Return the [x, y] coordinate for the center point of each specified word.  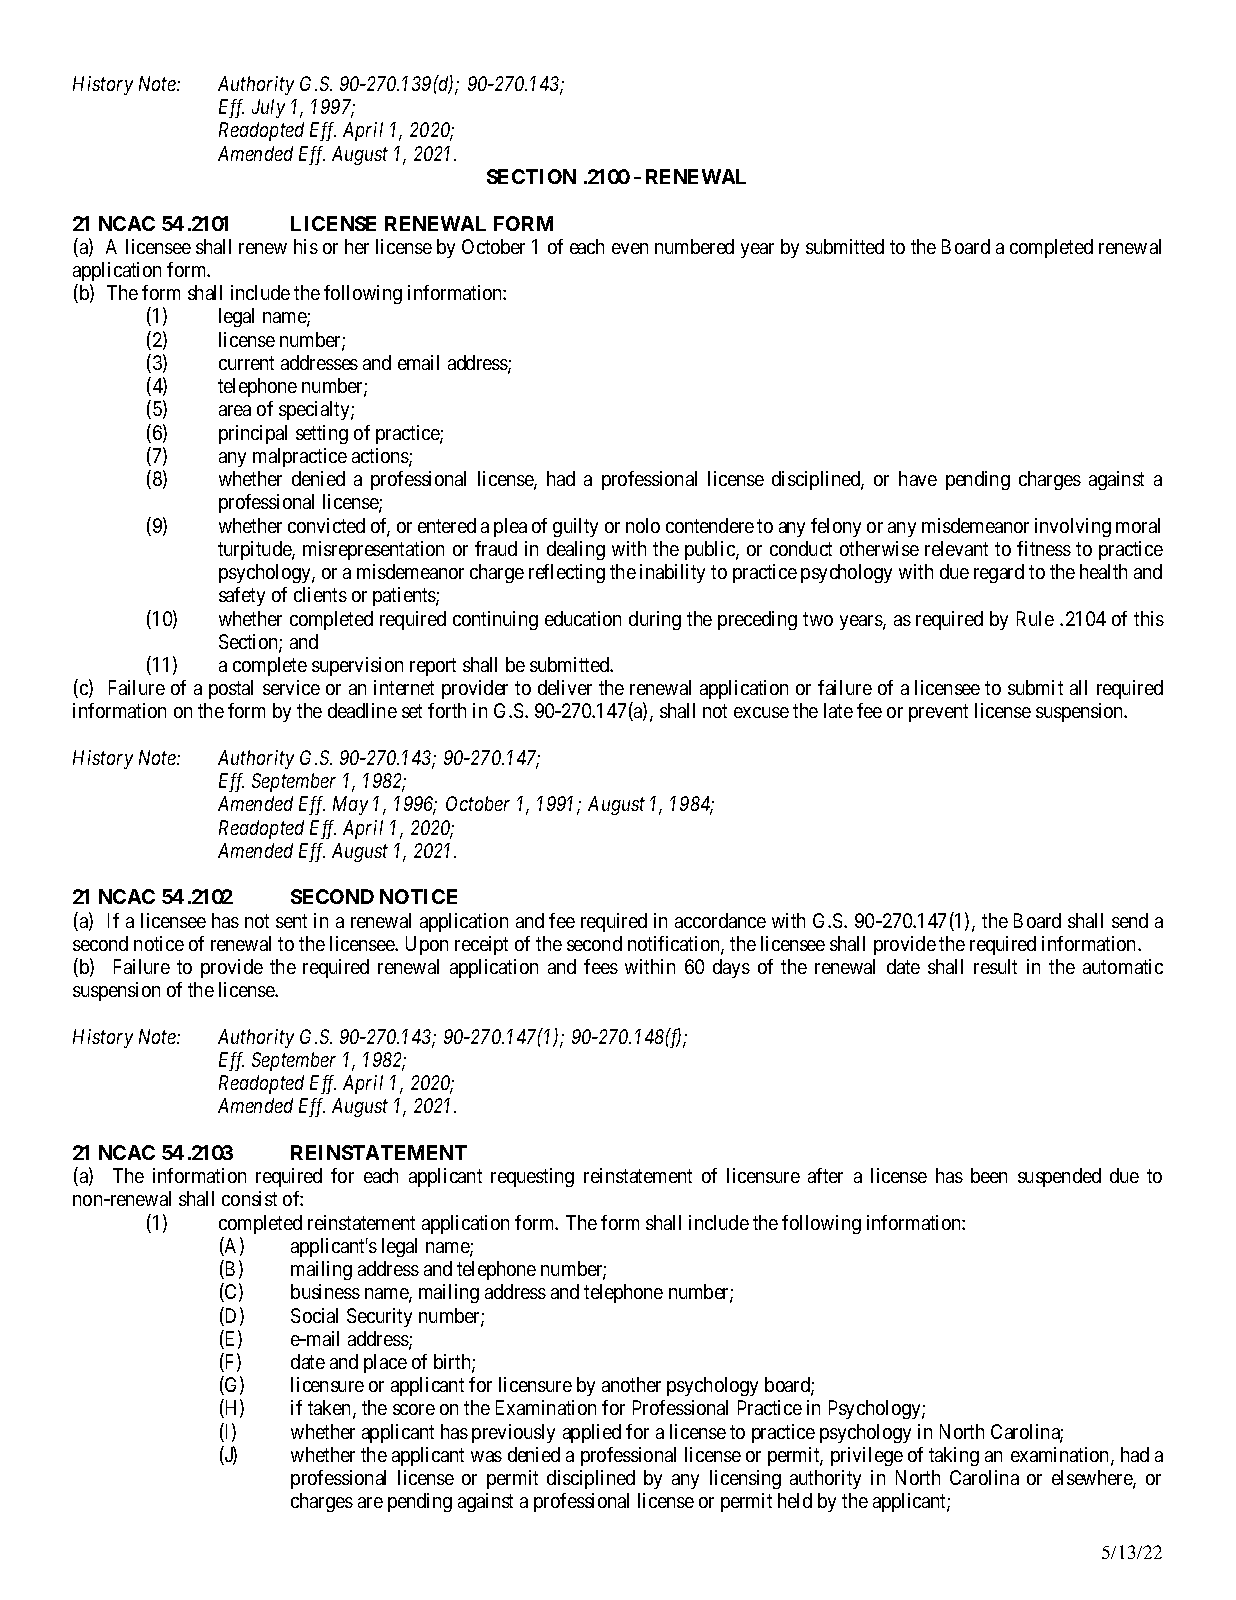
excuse [761, 712]
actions [381, 457]
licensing [745, 1479]
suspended [1059, 1177]
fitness [1044, 548]
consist [249, 1198]
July [268, 108]
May [350, 805]
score [414, 1409]
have [918, 478]
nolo [643, 525]
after [825, 1175]
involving [1073, 527]
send [1130, 920]
